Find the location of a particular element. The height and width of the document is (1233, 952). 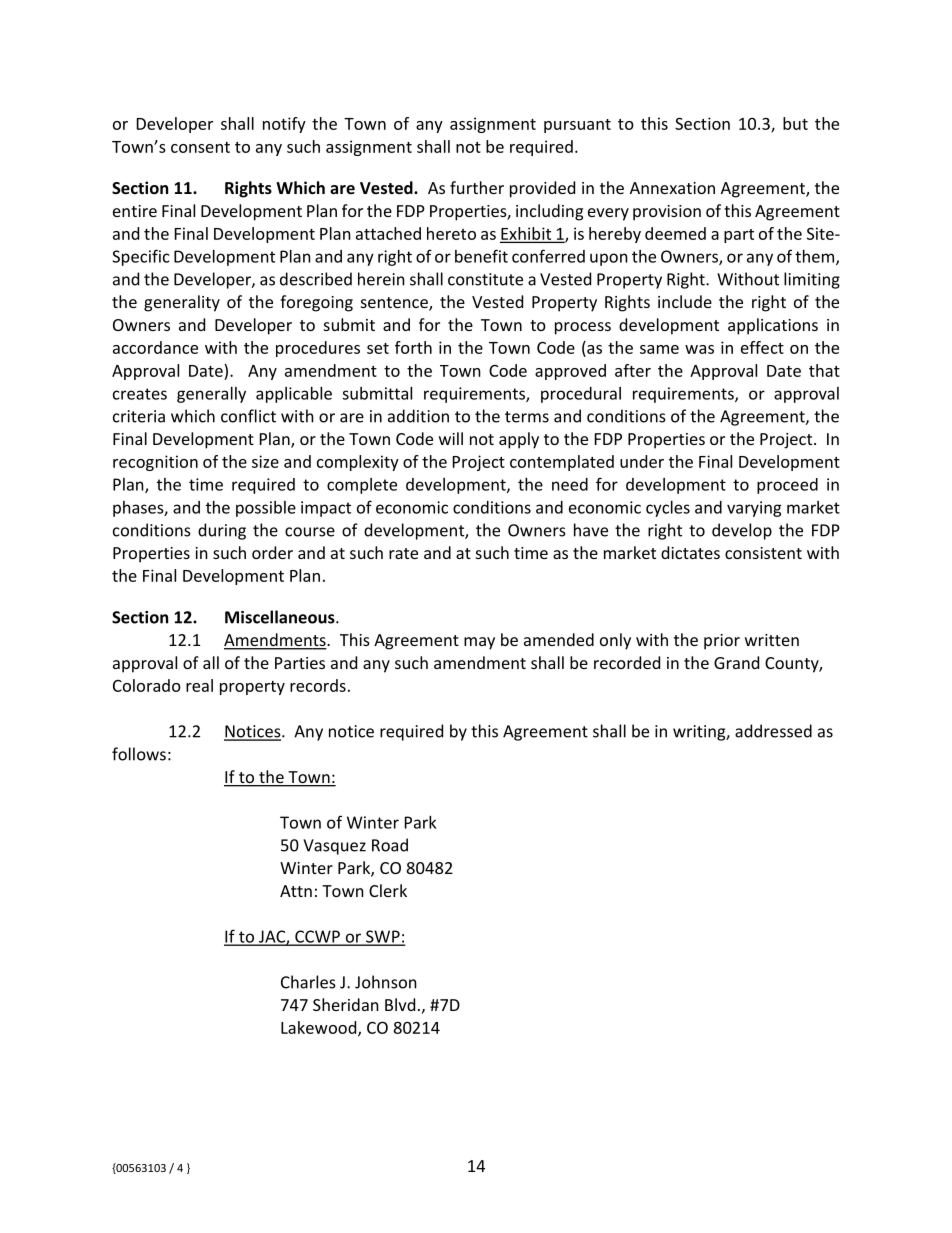

further is located at coordinates (477, 187).
